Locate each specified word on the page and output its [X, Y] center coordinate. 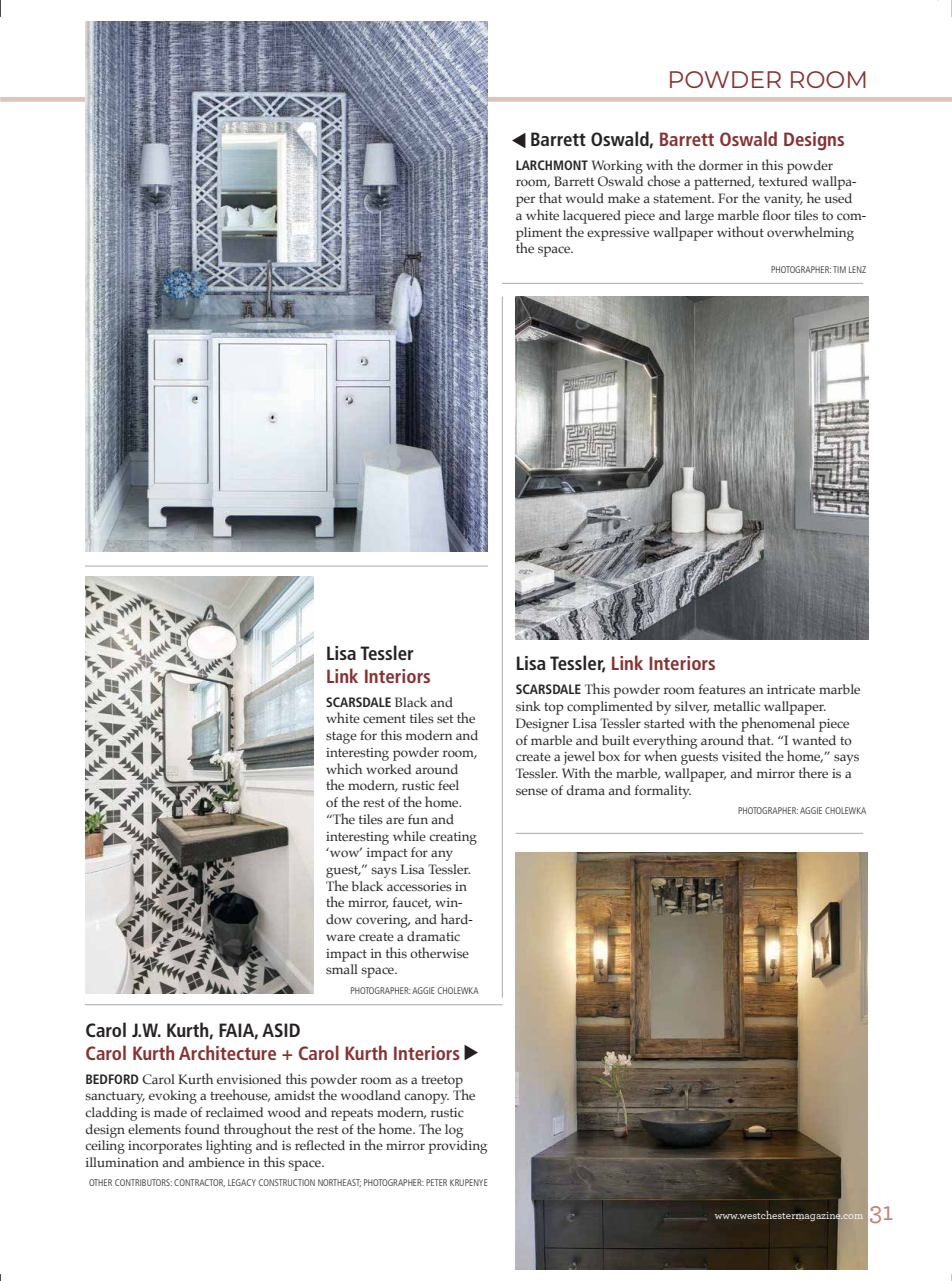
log [454, 1131]
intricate [791, 689]
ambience [216, 1162]
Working [617, 167]
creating [453, 838]
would [585, 198]
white [343, 717]
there [813, 772]
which [344, 769]
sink [528, 706]
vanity [783, 200]
